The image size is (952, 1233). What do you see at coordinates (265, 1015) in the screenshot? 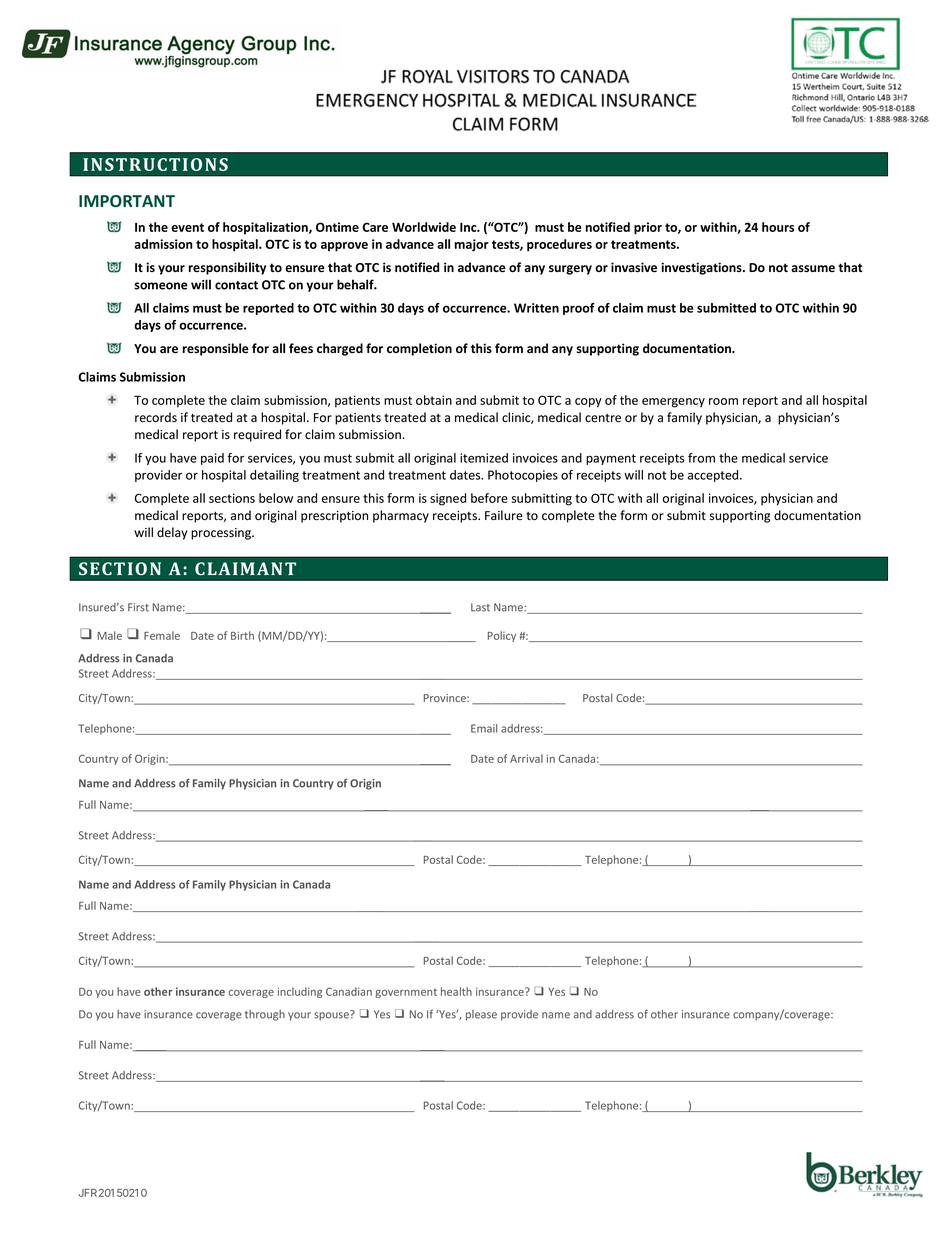
I see `through` at bounding box center [265, 1015].
